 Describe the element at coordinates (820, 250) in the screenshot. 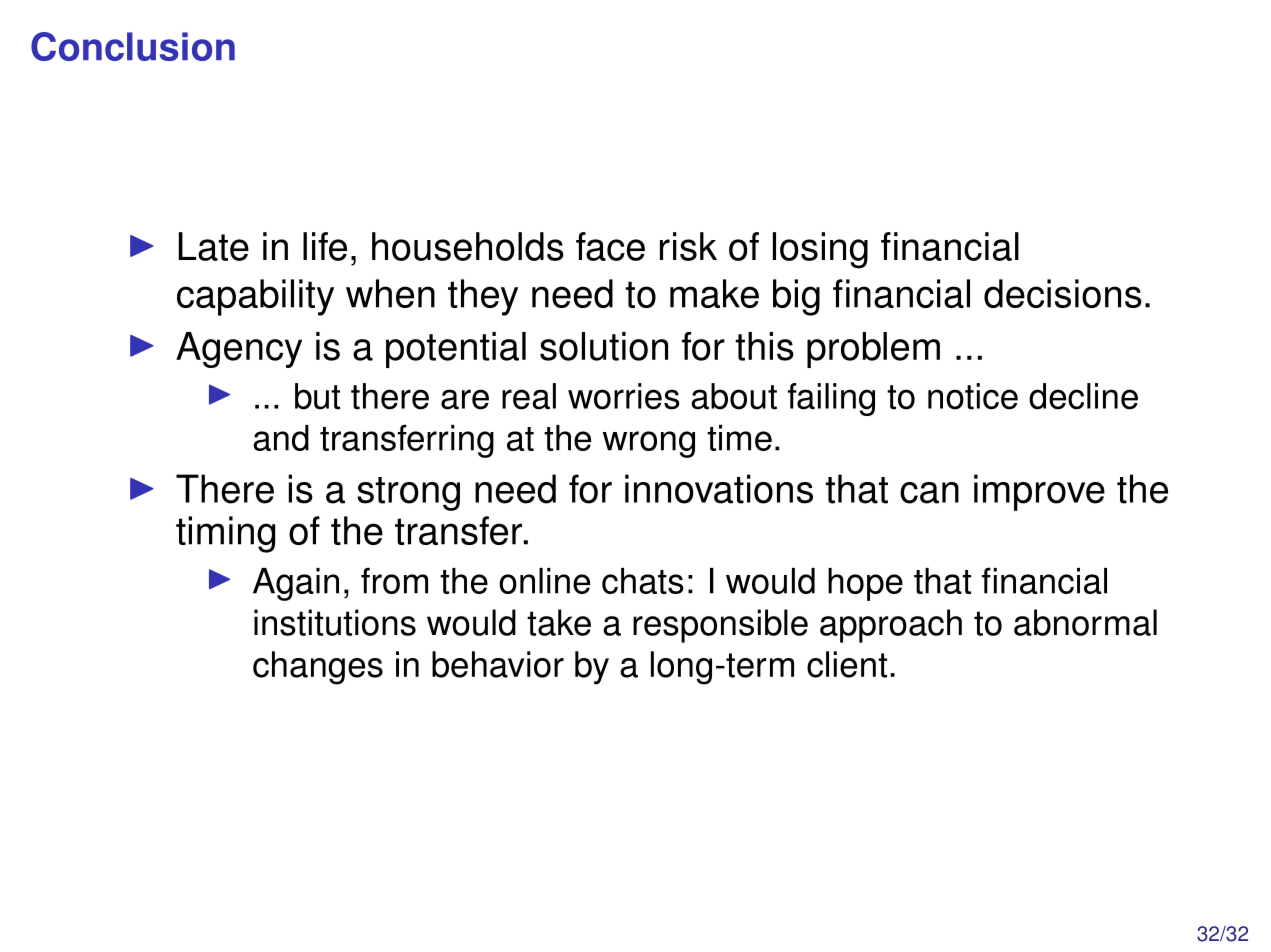

I see `losing` at that location.
